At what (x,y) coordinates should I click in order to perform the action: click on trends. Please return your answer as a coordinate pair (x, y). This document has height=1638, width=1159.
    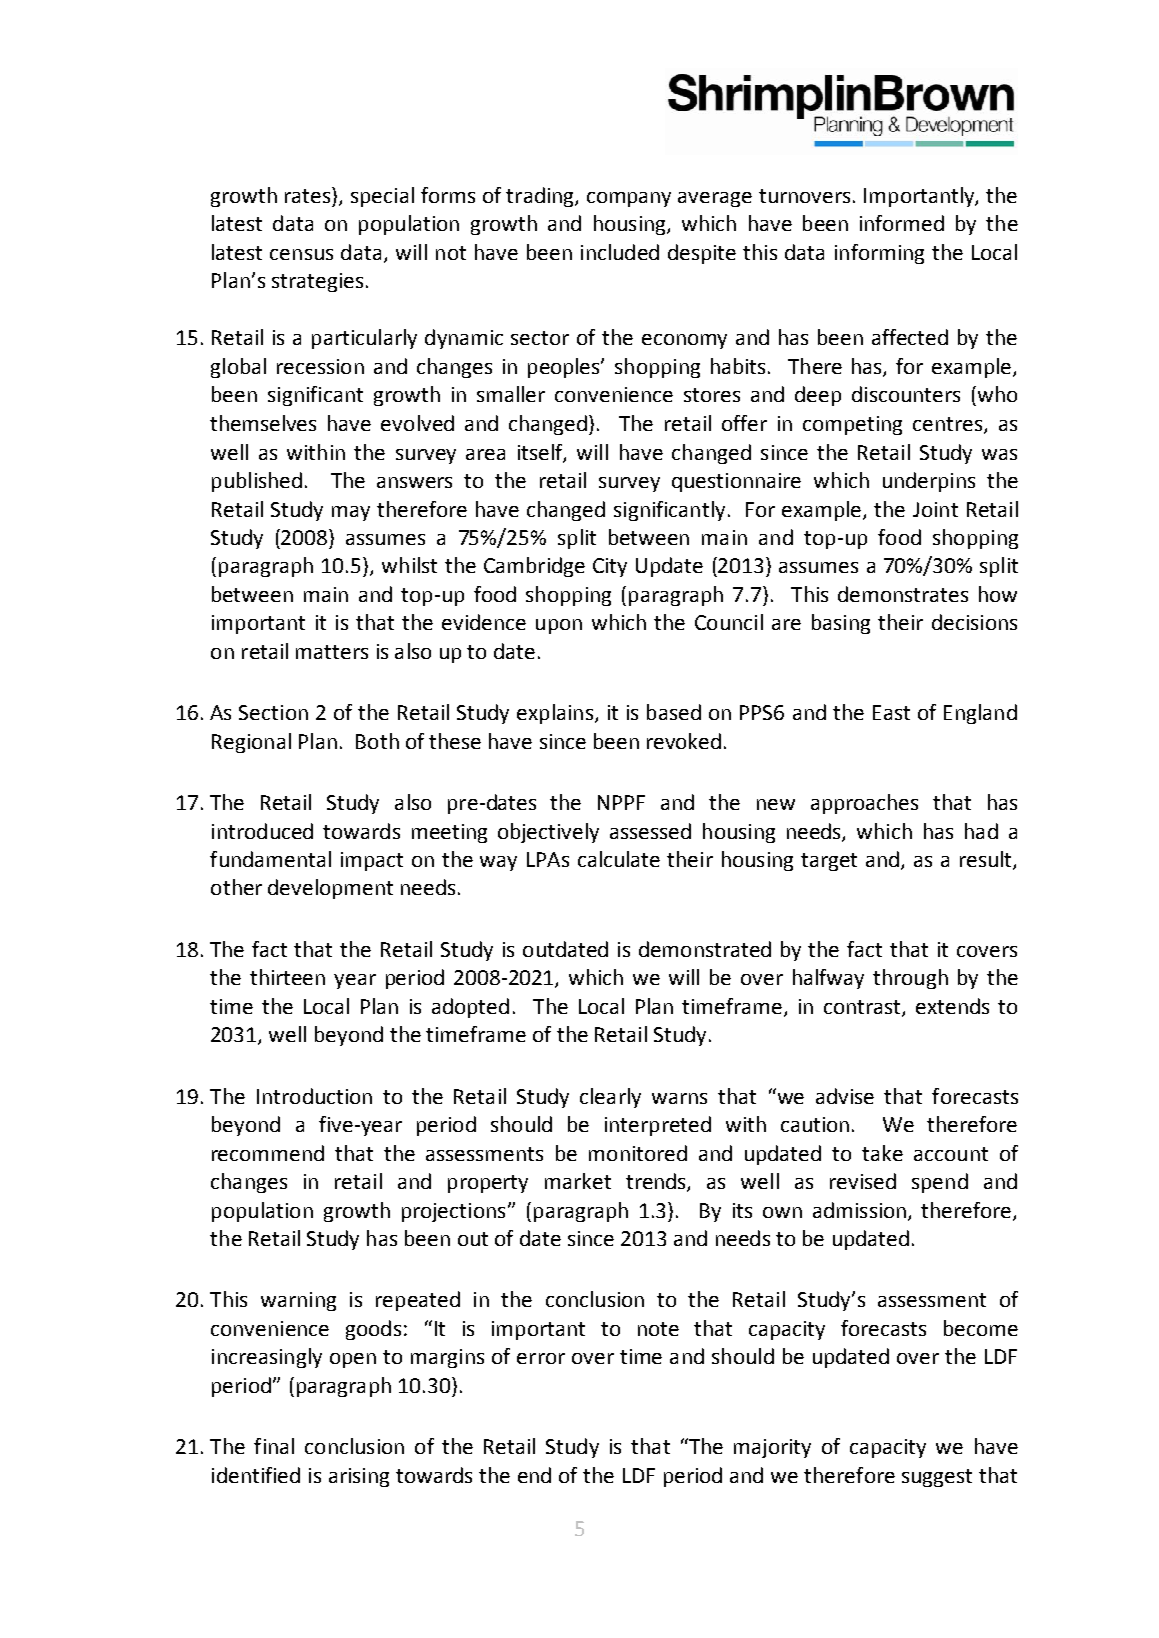
    Looking at the image, I should click on (657, 1182).
